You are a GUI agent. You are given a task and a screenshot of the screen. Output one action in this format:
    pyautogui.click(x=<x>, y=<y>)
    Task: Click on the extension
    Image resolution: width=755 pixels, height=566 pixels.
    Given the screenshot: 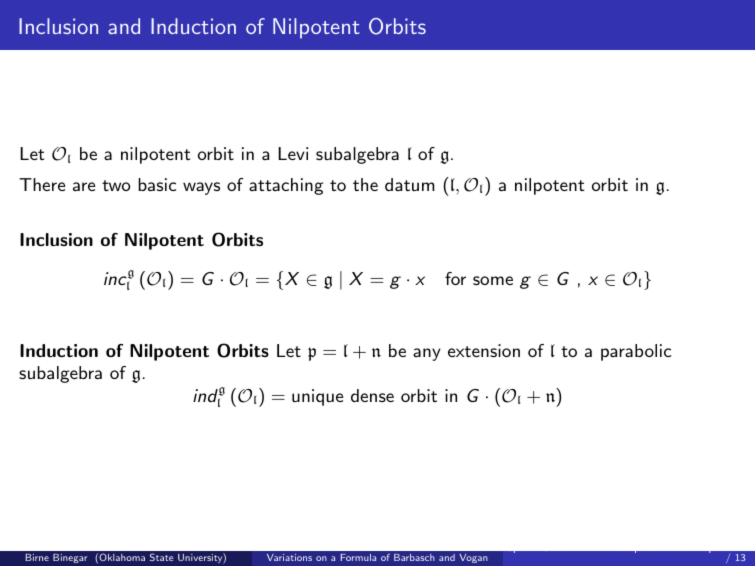 What is the action you would take?
    pyautogui.click(x=484, y=350)
